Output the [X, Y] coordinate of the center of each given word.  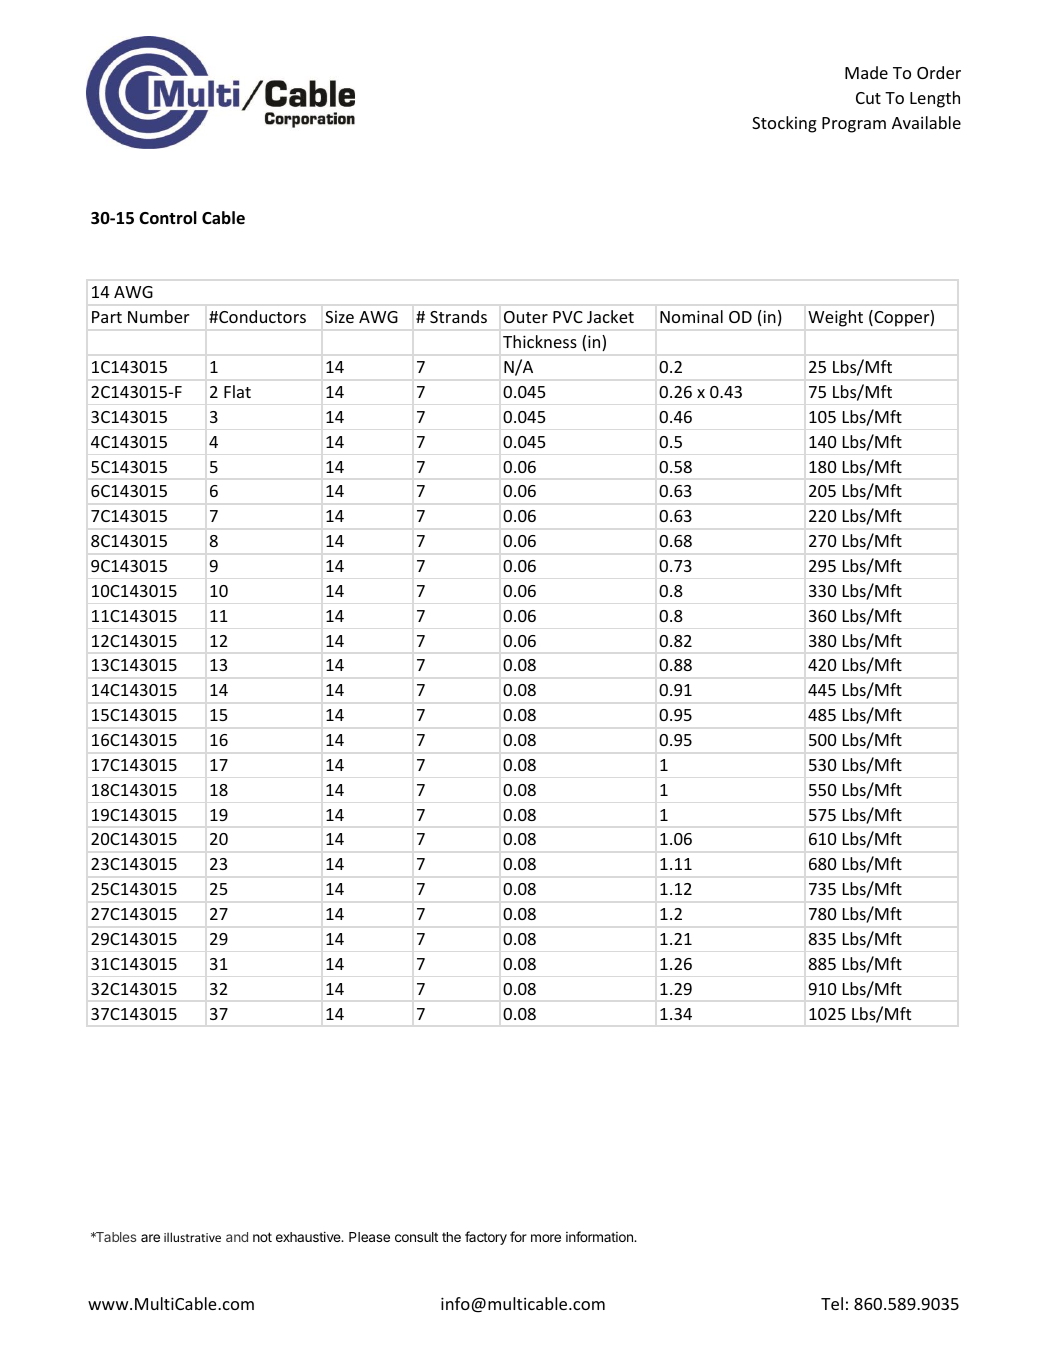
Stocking [784, 124]
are [150, 1238]
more [546, 1238]
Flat [237, 391]
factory [486, 1238]
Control [168, 218]
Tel [832, 1303]
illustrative [192, 1237]
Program [854, 125]
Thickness [540, 341]
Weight [835, 318]
